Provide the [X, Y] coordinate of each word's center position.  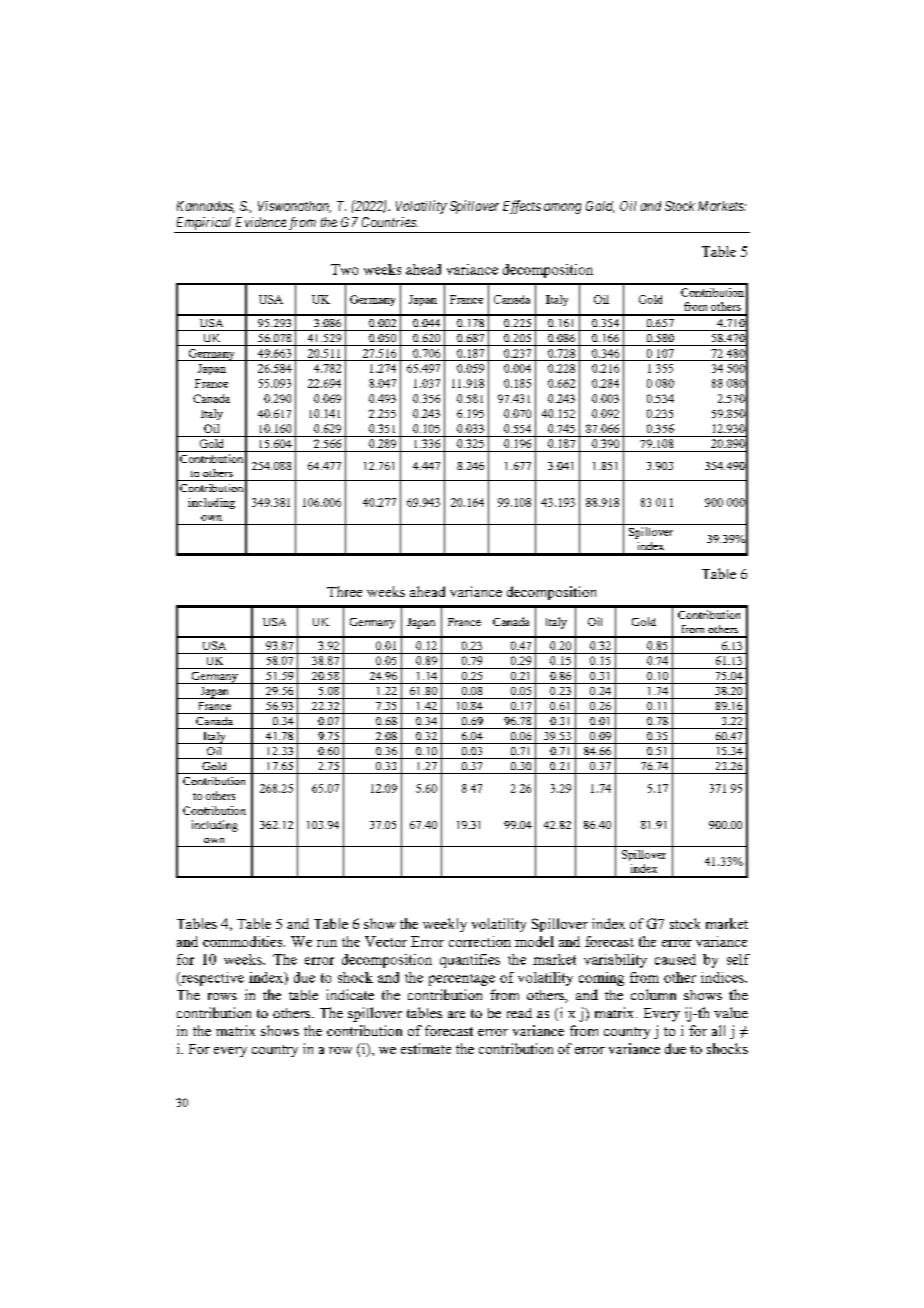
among [562, 208]
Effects [522, 207]
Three [344, 591]
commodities [244, 941]
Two [344, 269]
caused [675, 959]
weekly [445, 925]
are [456, 1014]
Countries [390, 222]
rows [222, 996]
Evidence [261, 222]
